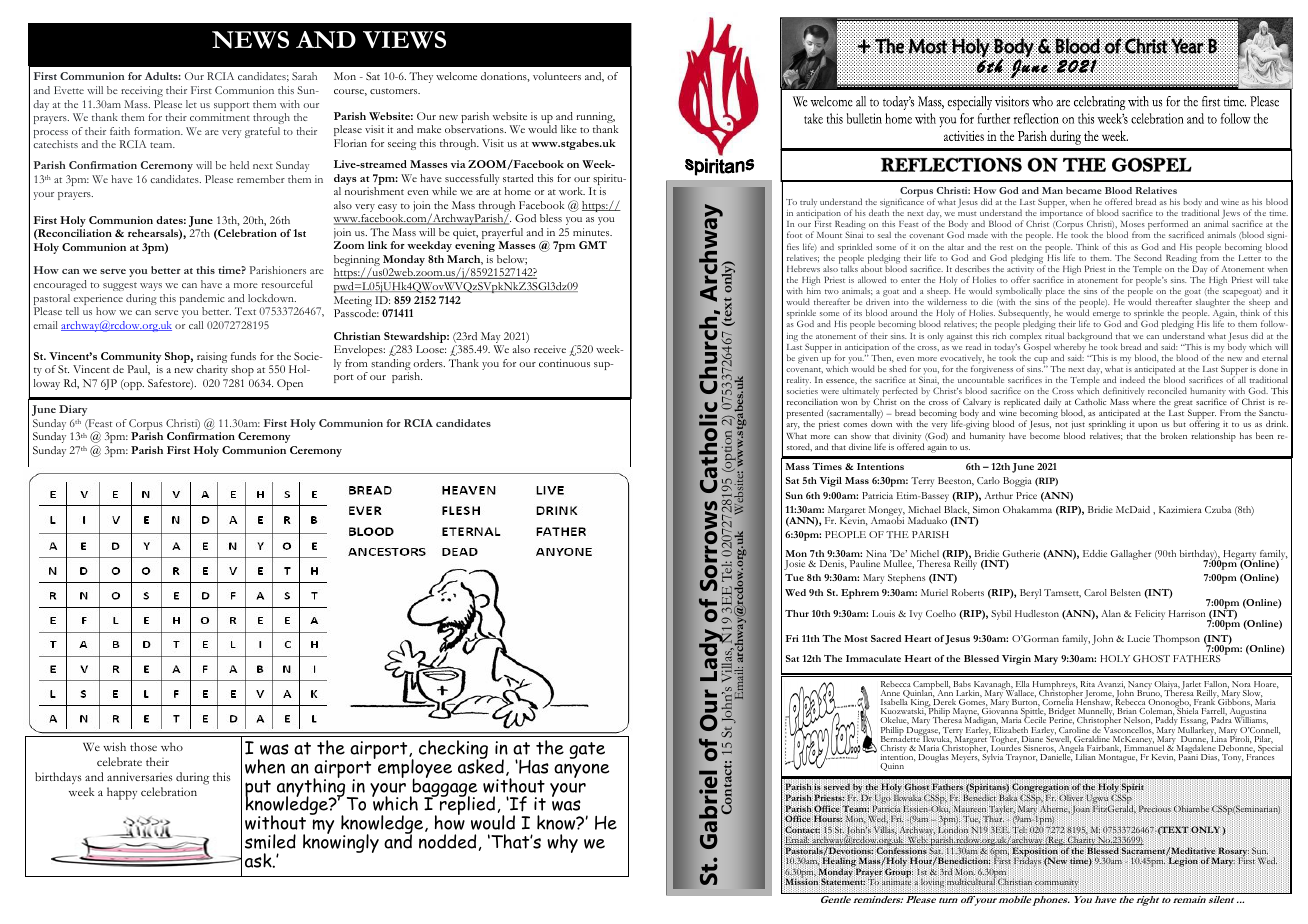  I want to click on Josie, so click(794, 565).
